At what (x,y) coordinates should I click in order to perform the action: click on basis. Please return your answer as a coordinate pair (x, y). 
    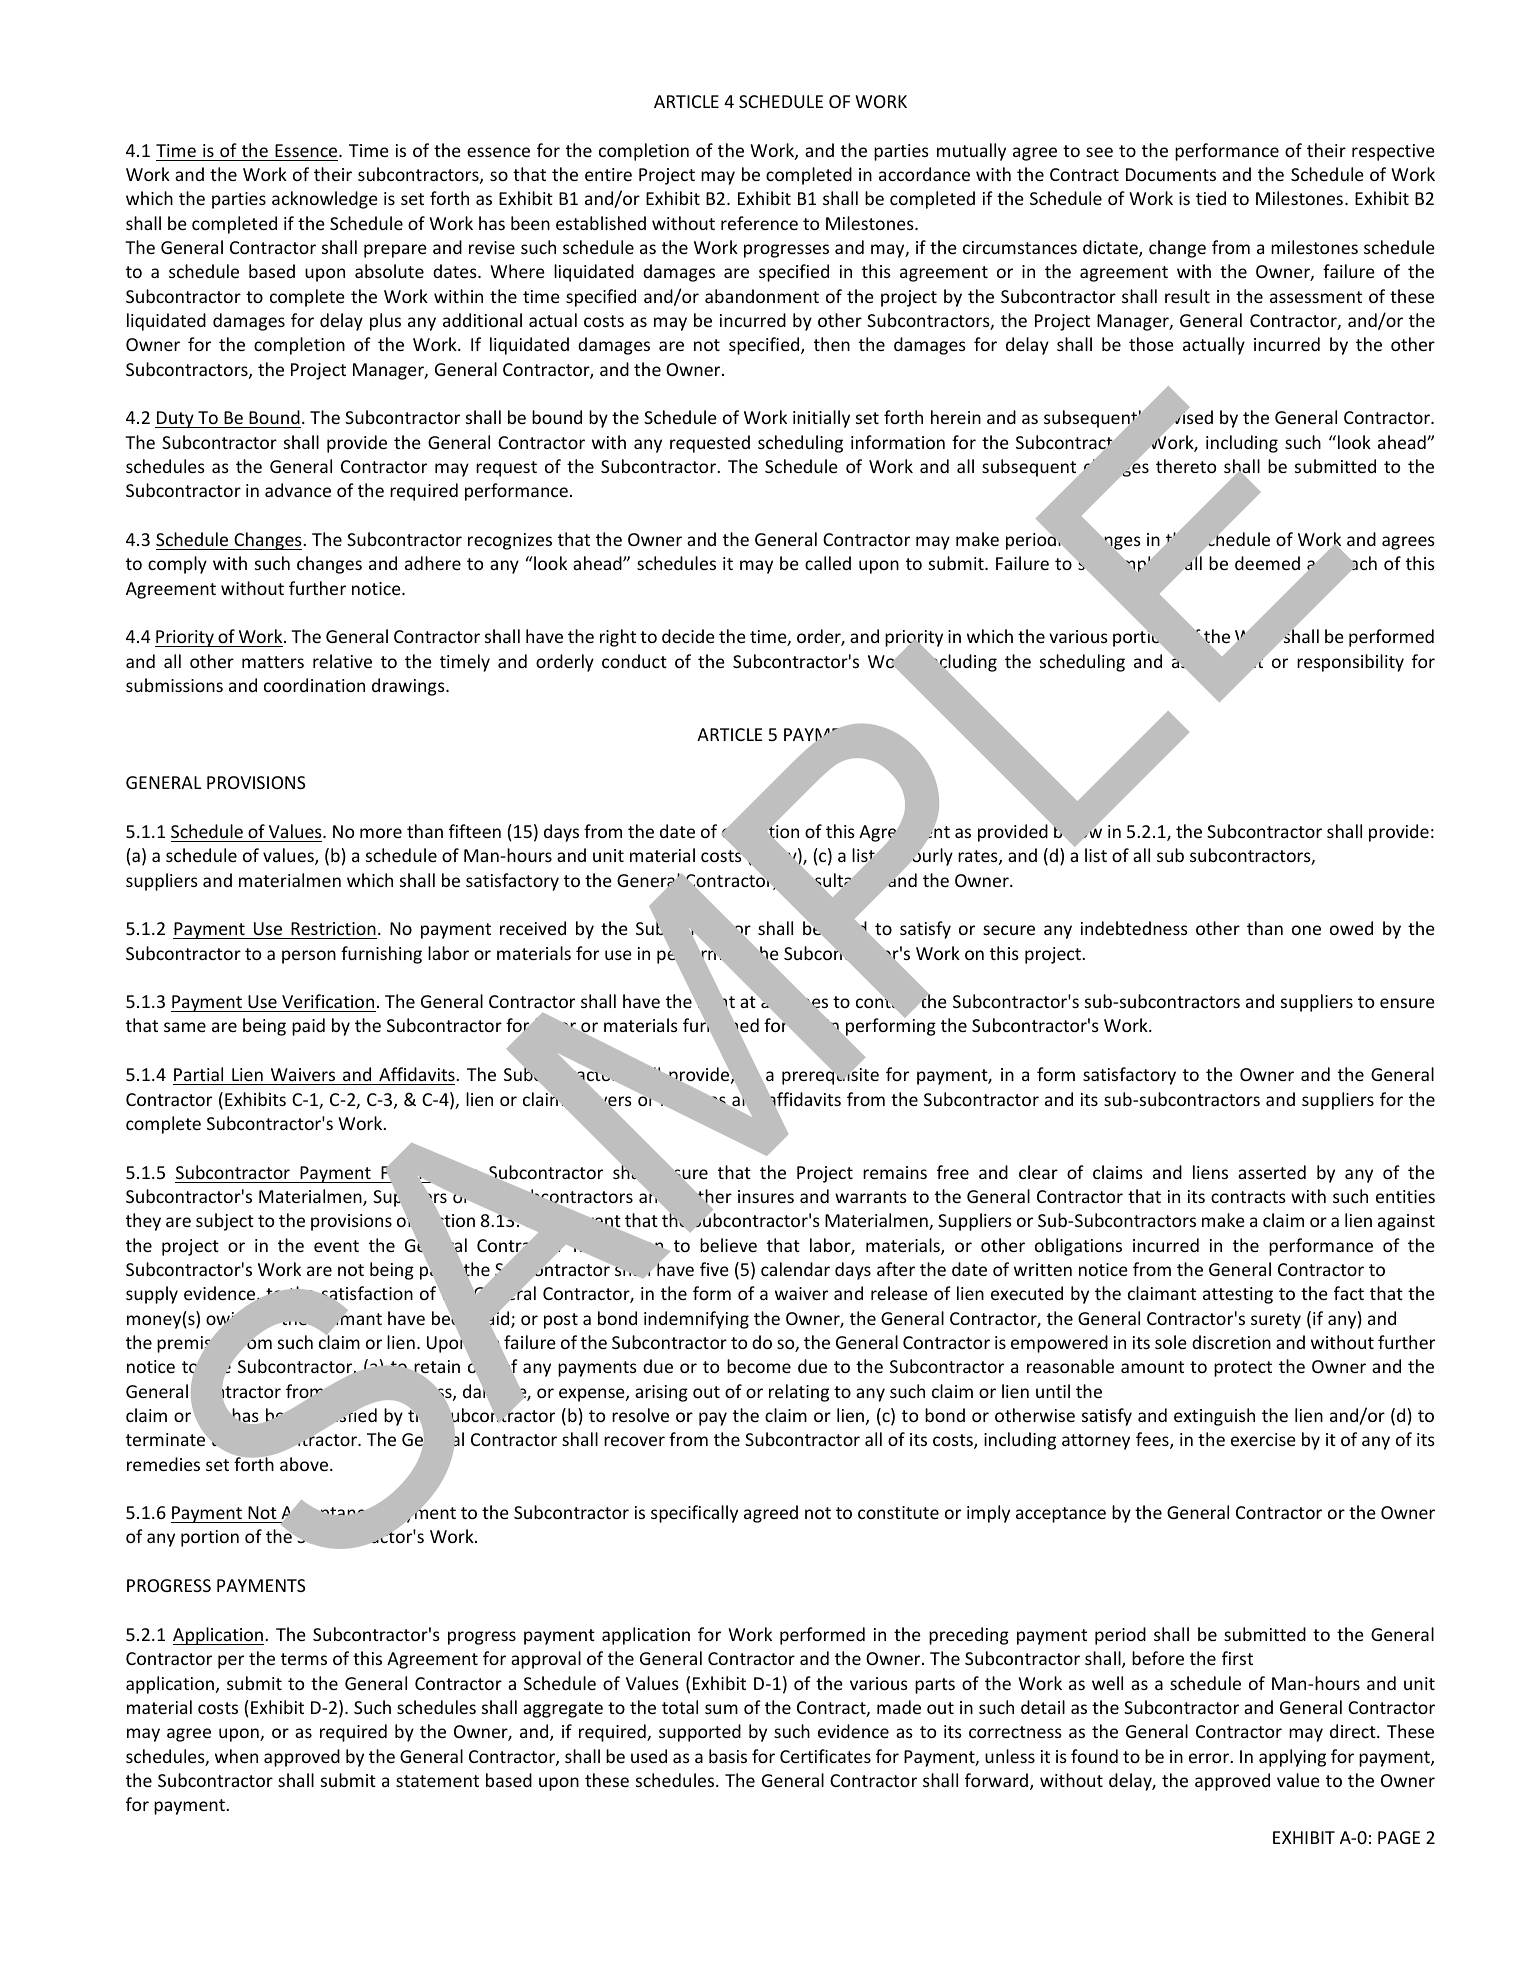
    Looking at the image, I should click on (728, 1756).
